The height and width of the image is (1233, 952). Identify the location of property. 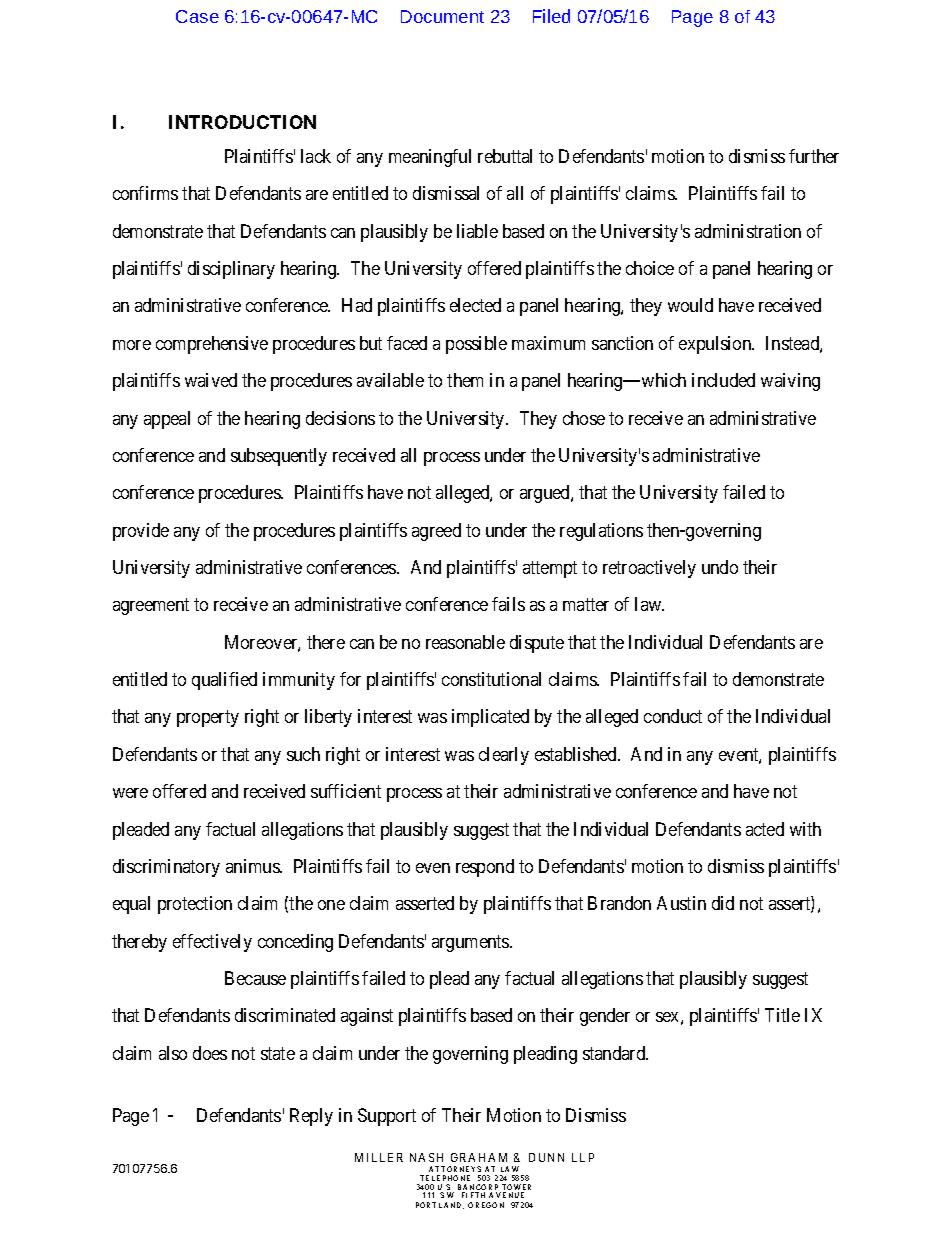
(208, 719).
